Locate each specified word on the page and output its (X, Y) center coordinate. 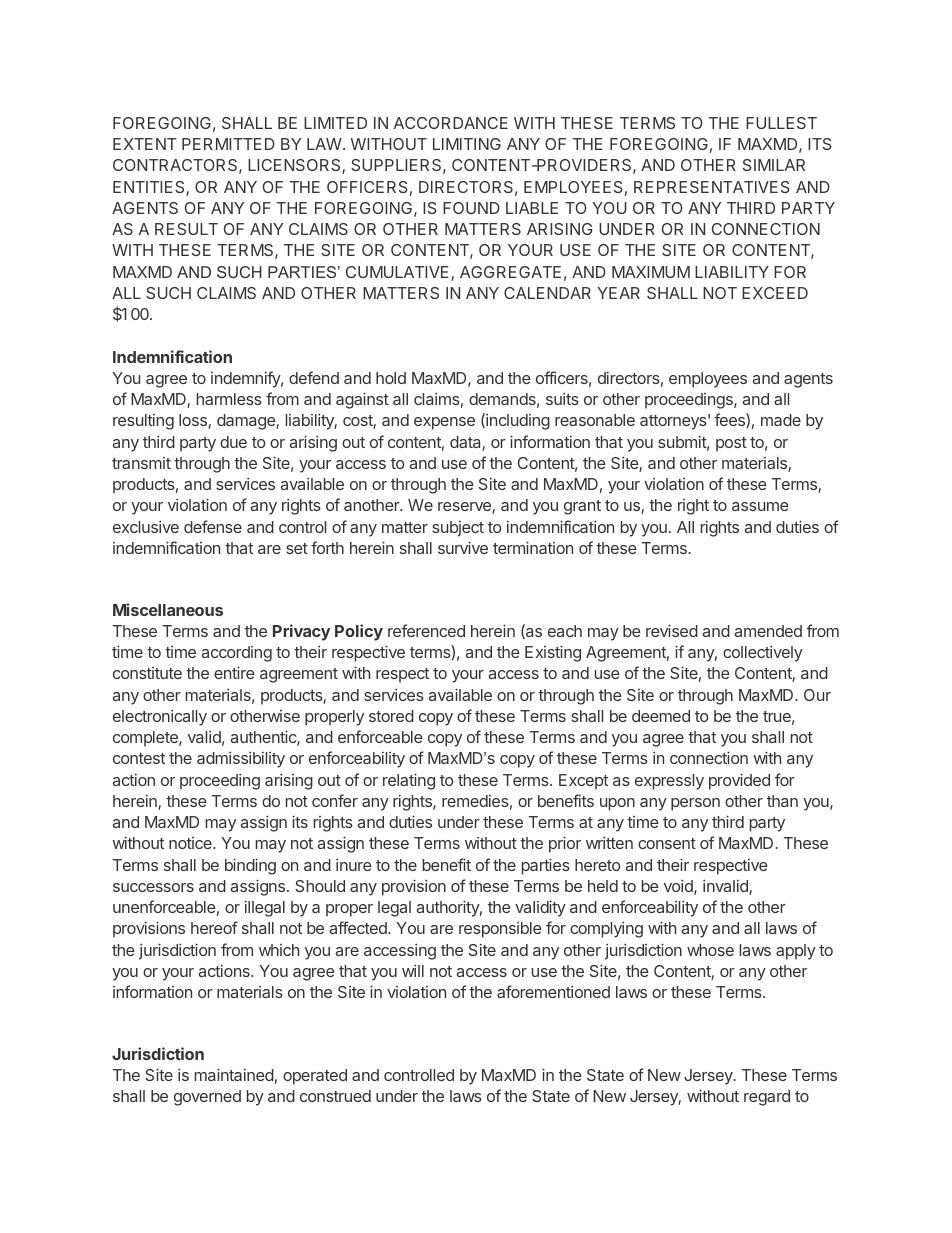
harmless (229, 399)
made (781, 420)
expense (444, 423)
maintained (234, 1074)
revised (672, 630)
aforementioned (553, 991)
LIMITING (467, 144)
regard (767, 1098)
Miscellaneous (168, 609)
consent (667, 843)
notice (191, 843)
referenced (426, 630)
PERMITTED (228, 144)
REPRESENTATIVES (712, 187)
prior (565, 844)
